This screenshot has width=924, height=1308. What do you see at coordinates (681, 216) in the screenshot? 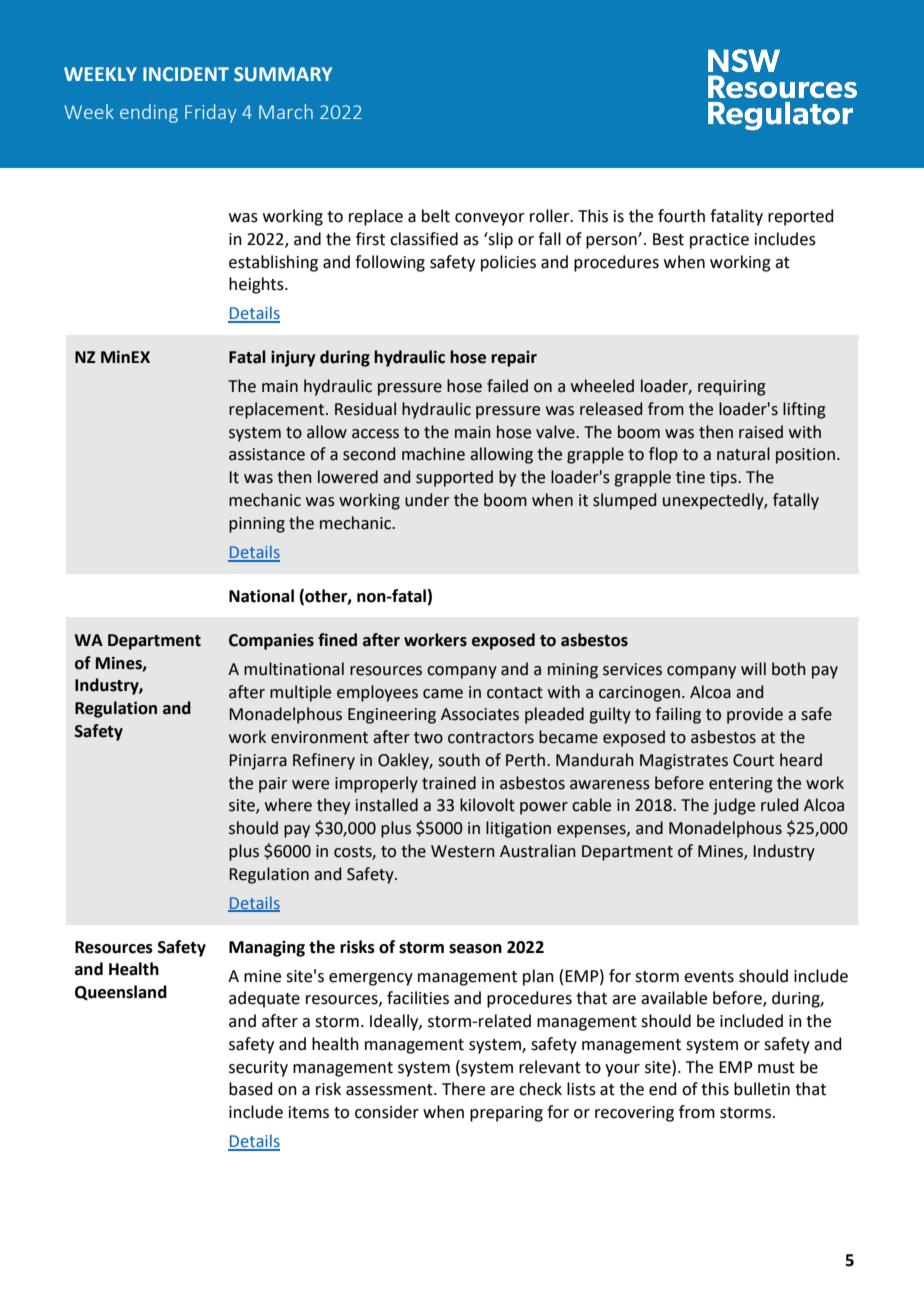
I see `fourth` at bounding box center [681, 216].
